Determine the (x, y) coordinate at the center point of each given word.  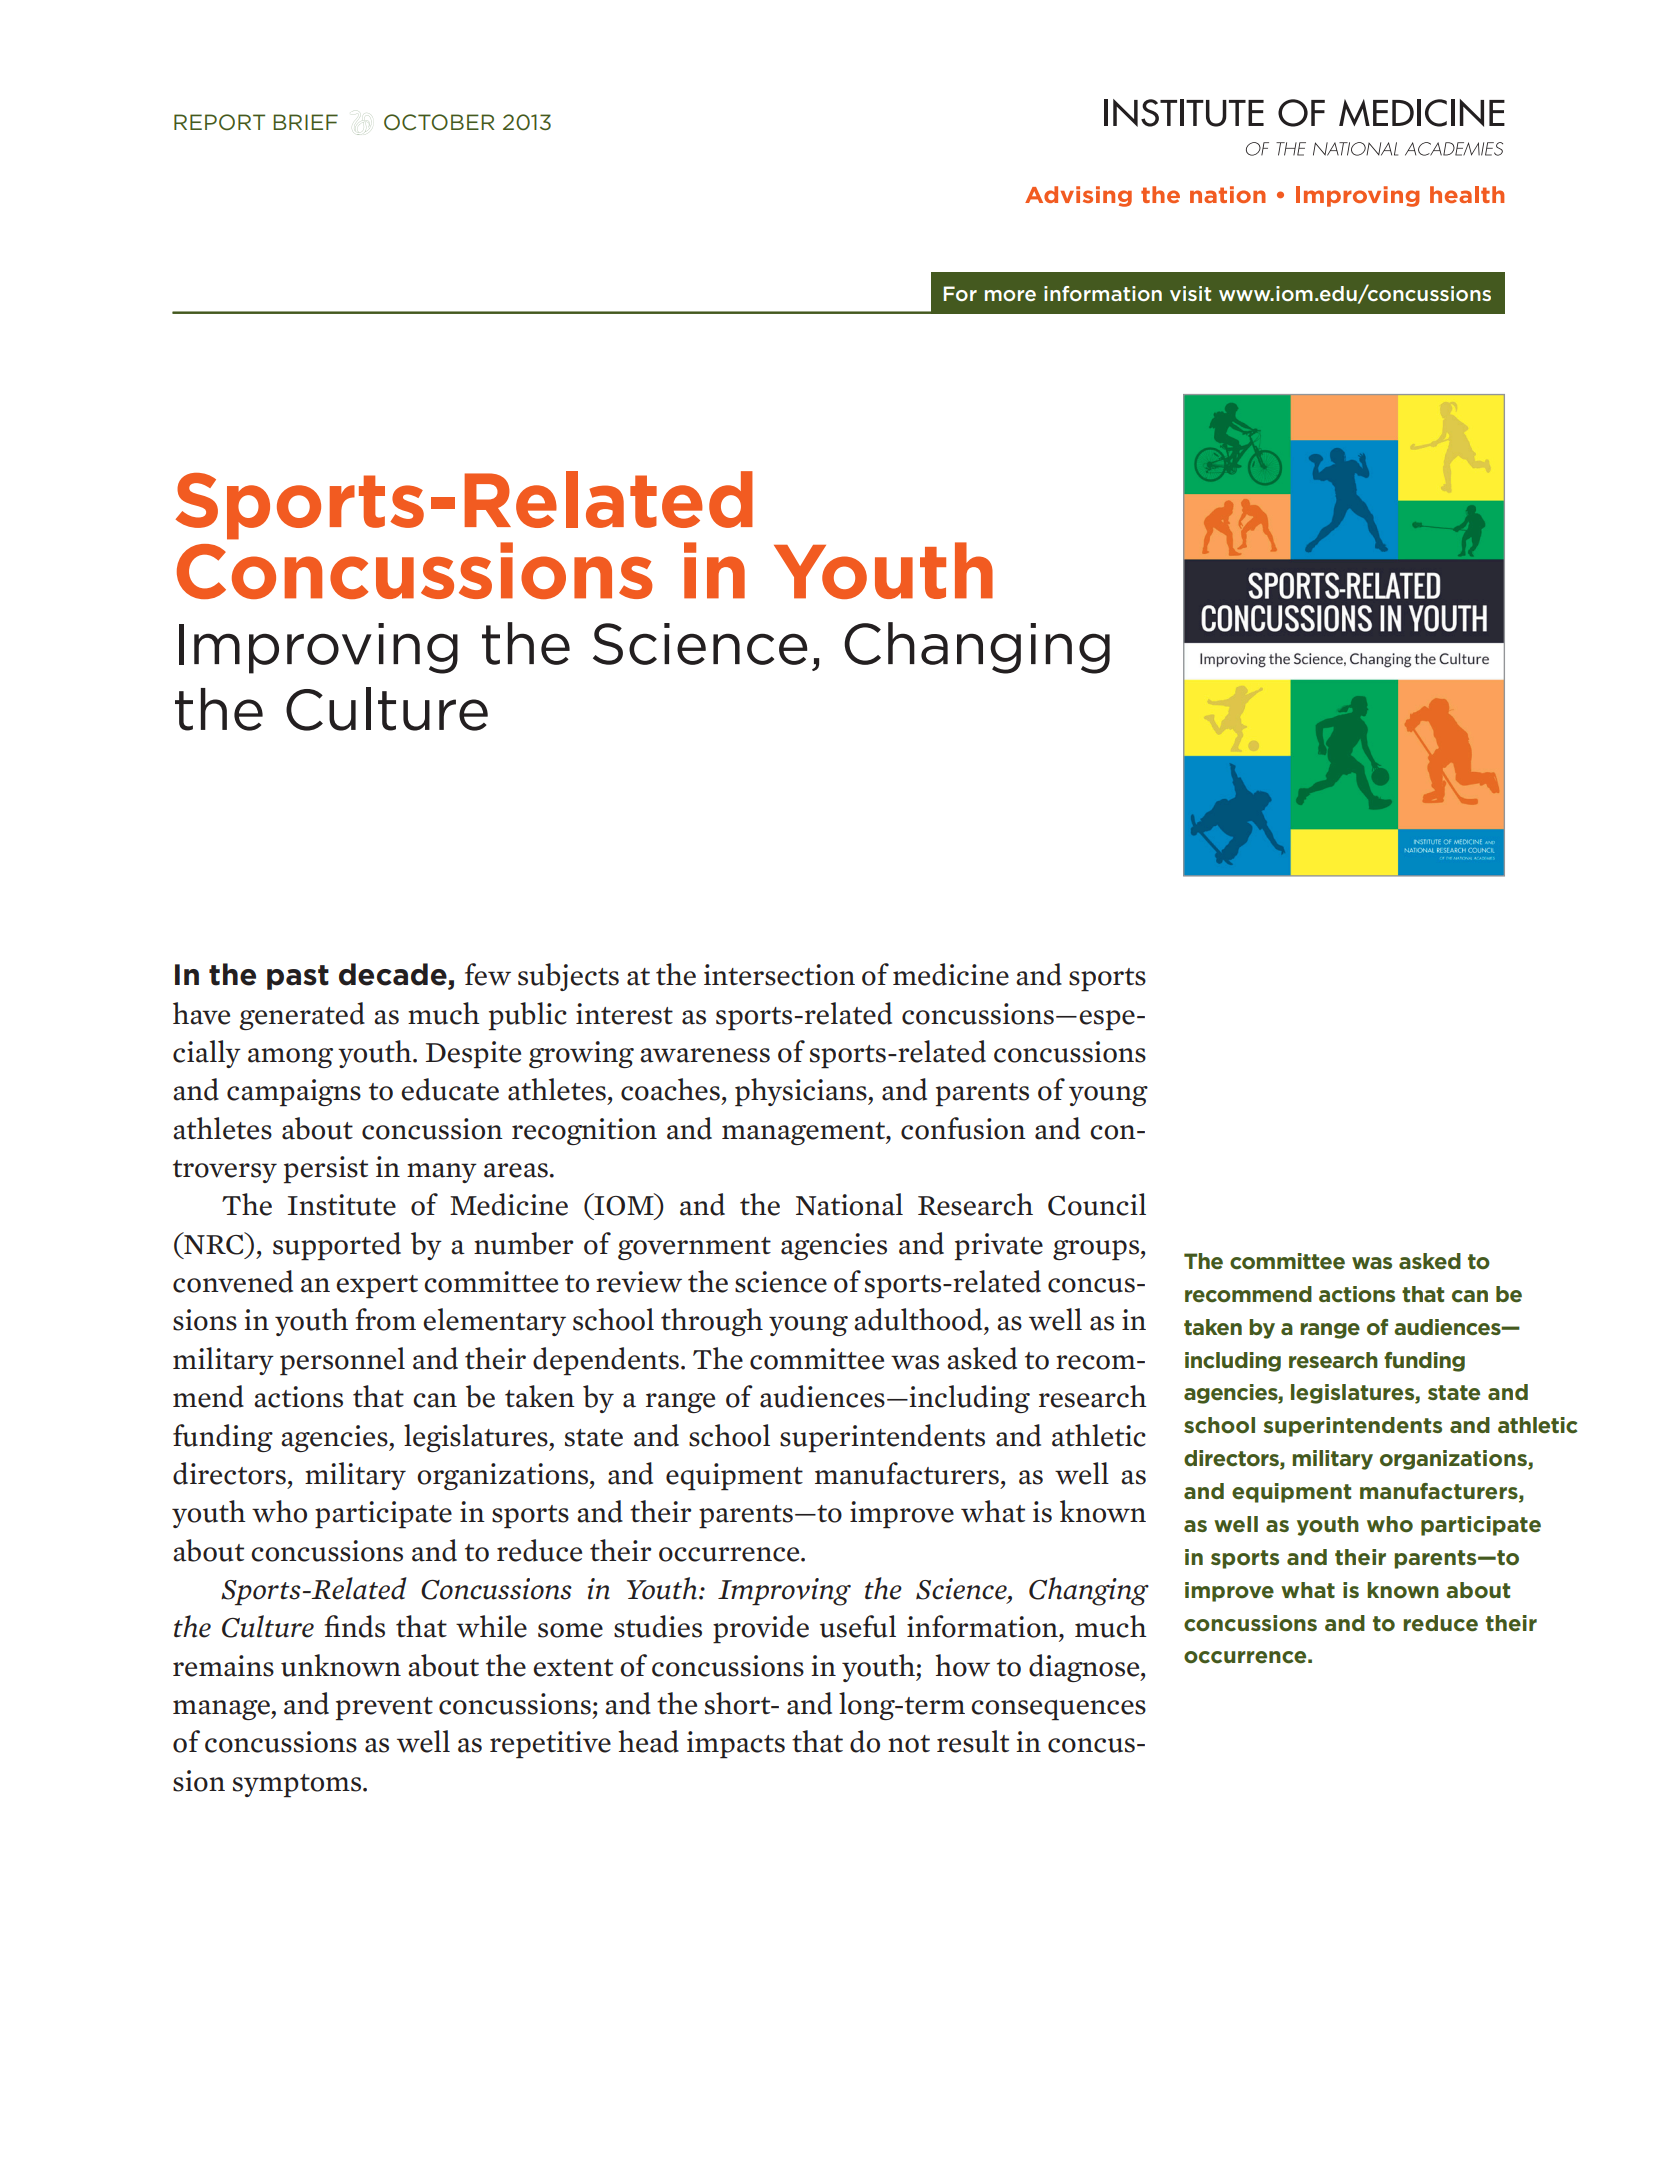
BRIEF (305, 122)
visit (1190, 293)
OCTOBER (439, 122)
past (298, 977)
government (694, 1248)
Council (1097, 1204)
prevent (384, 1709)
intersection (779, 975)
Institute (342, 1205)
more (1010, 295)
